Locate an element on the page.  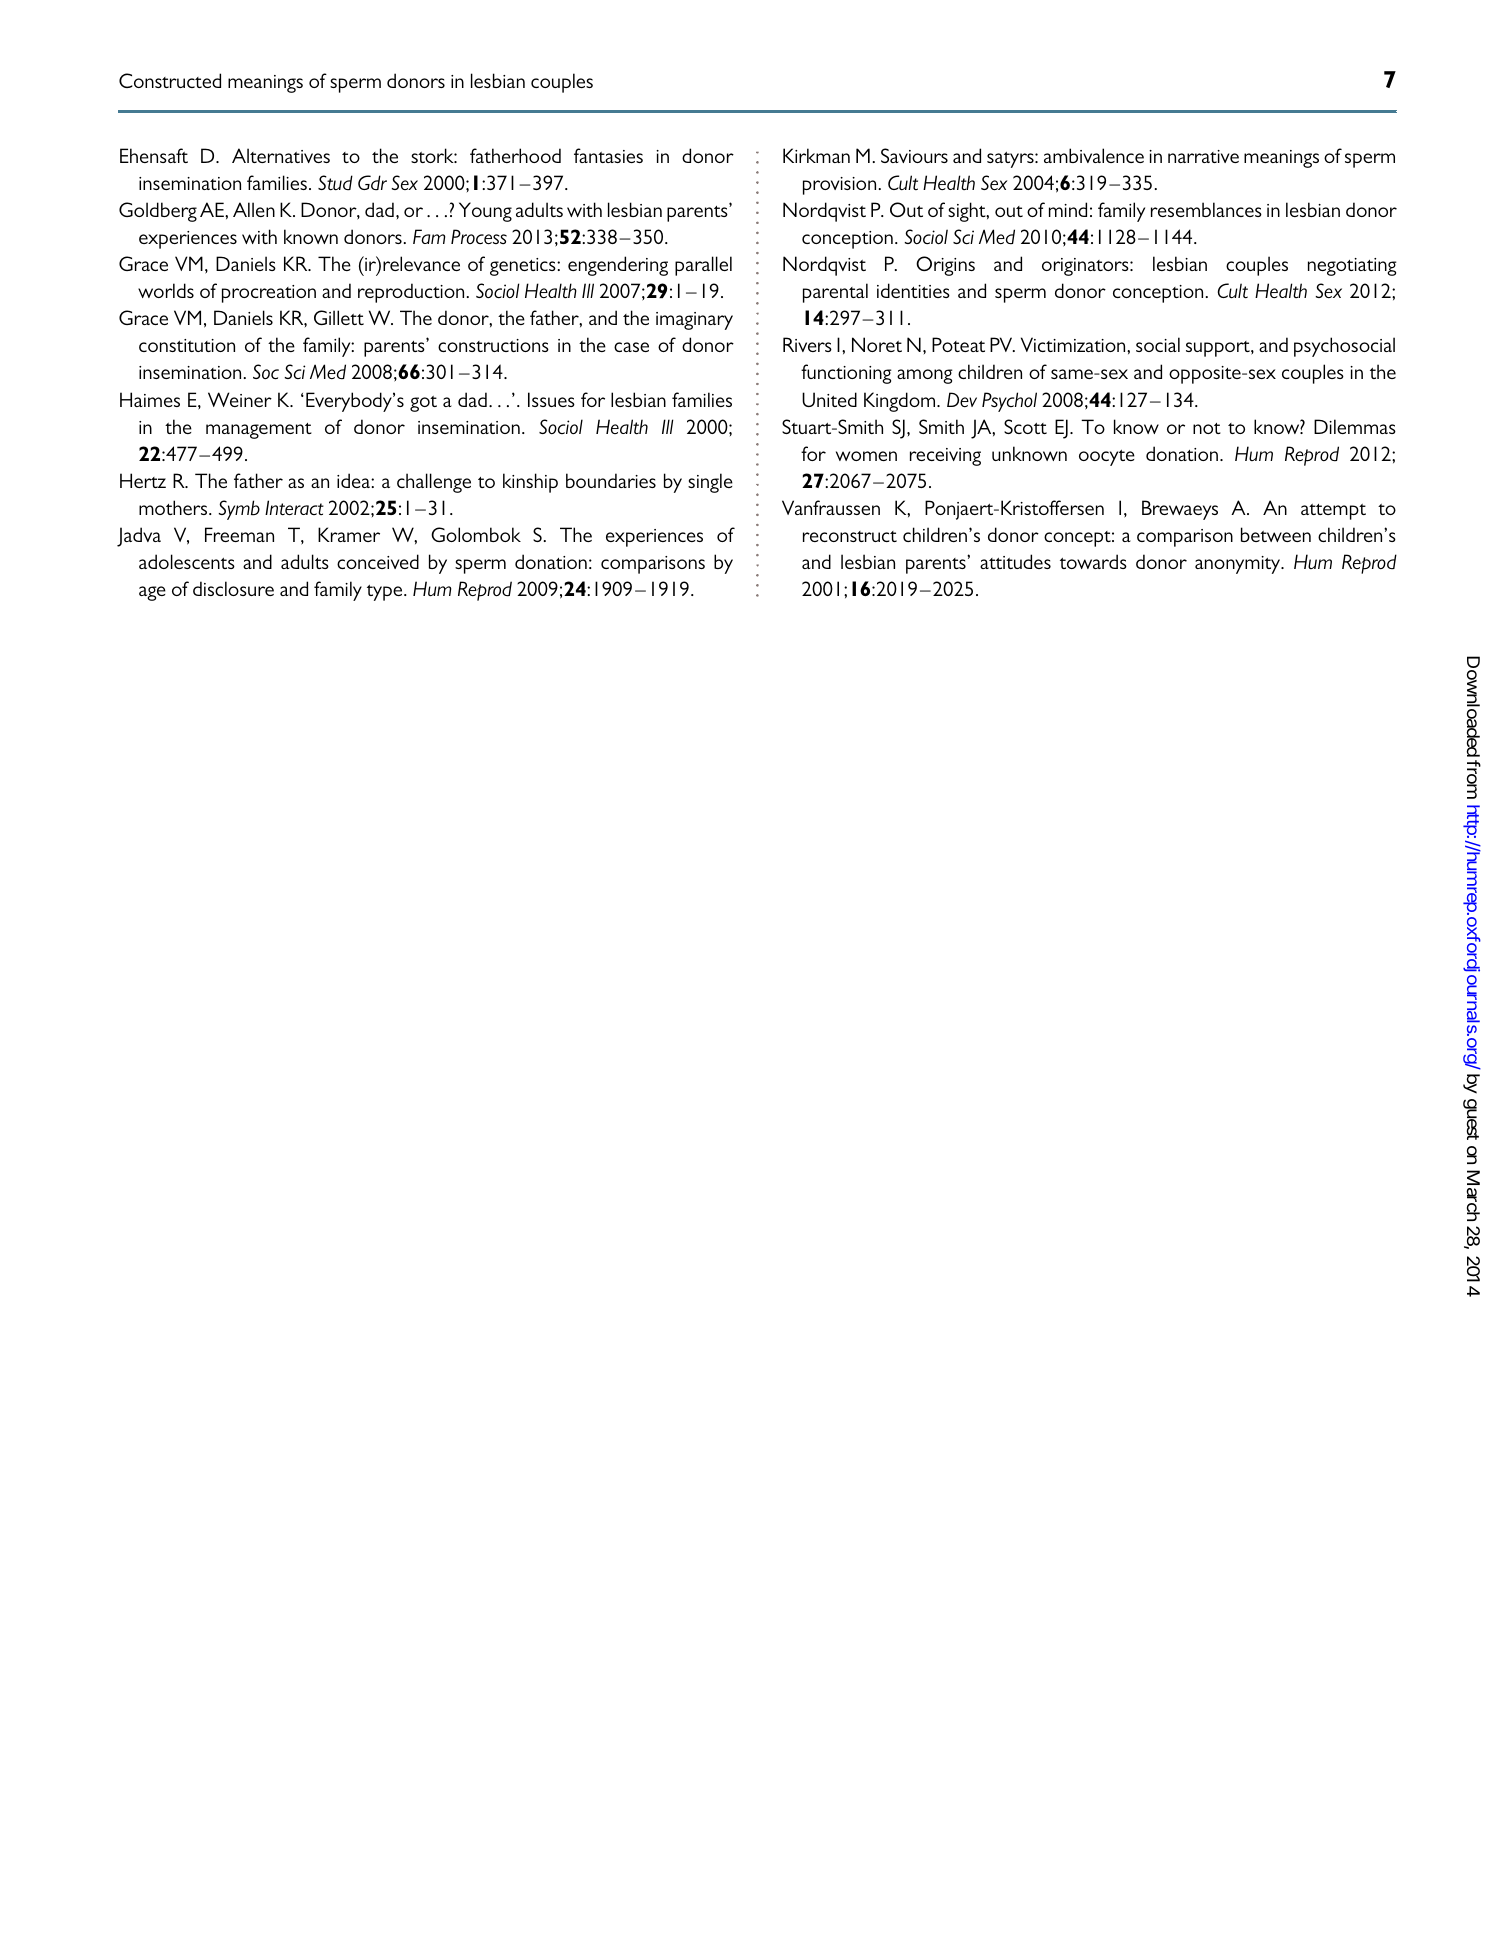
parallel is located at coordinates (703, 266).
